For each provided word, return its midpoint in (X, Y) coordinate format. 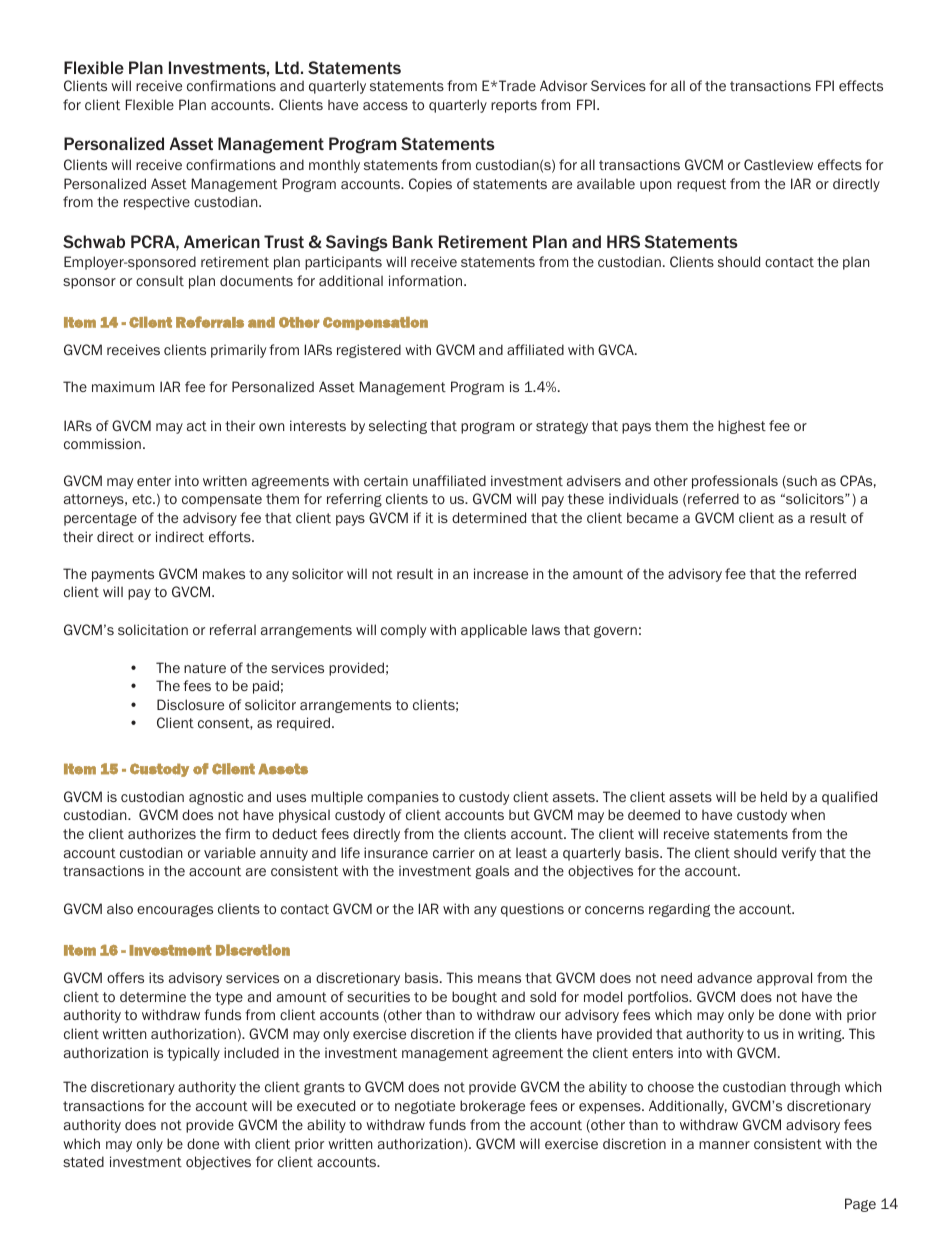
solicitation (153, 629)
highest (742, 427)
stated (83, 1161)
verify (799, 854)
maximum (123, 386)
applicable (494, 631)
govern (615, 632)
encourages (175, 911)
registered (369, 351)
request (701, 185)
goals (492, 872)
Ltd (287, 67)
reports (514, 106)
